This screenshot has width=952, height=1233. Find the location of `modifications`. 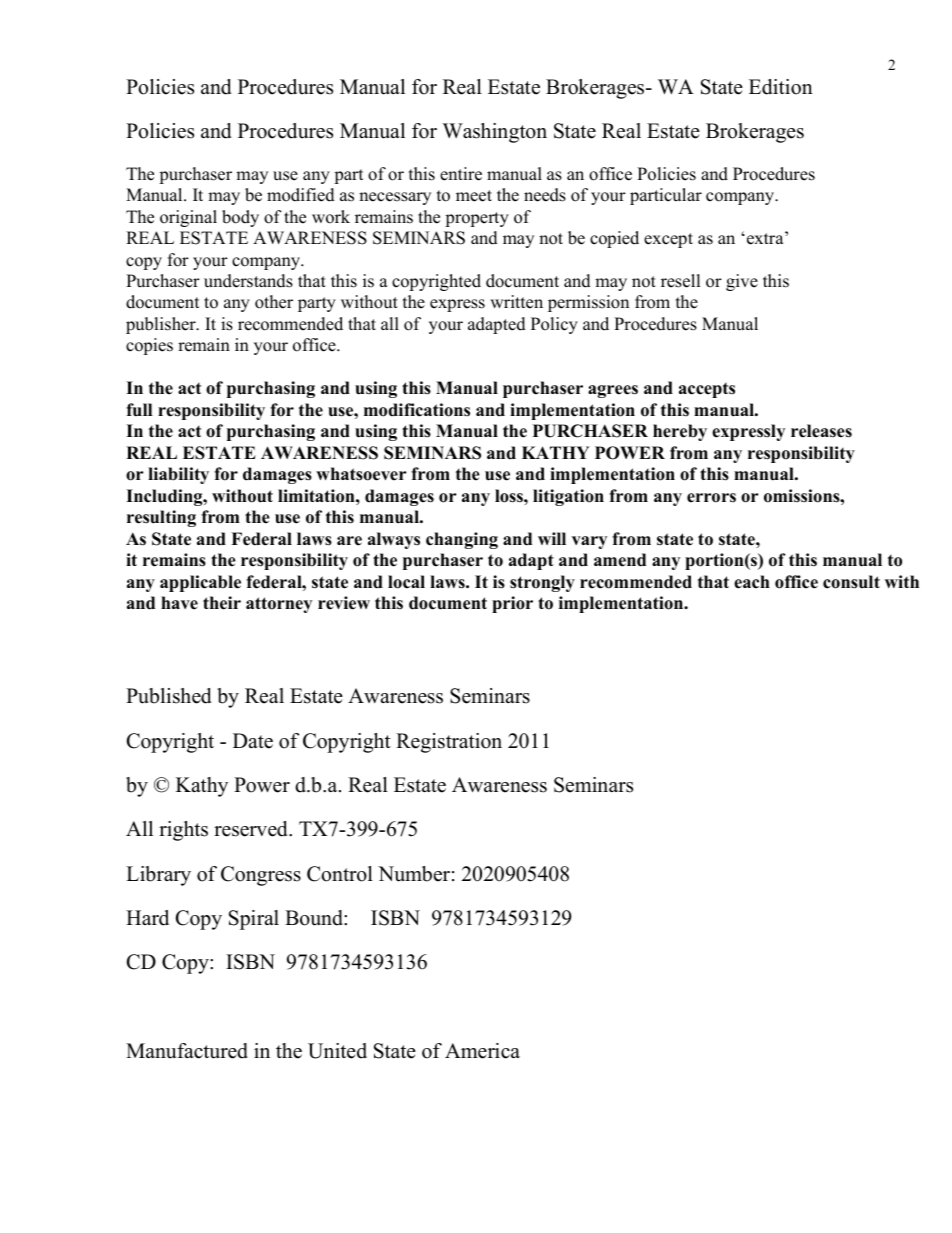

modifications is located at coordinates (417, 410).
